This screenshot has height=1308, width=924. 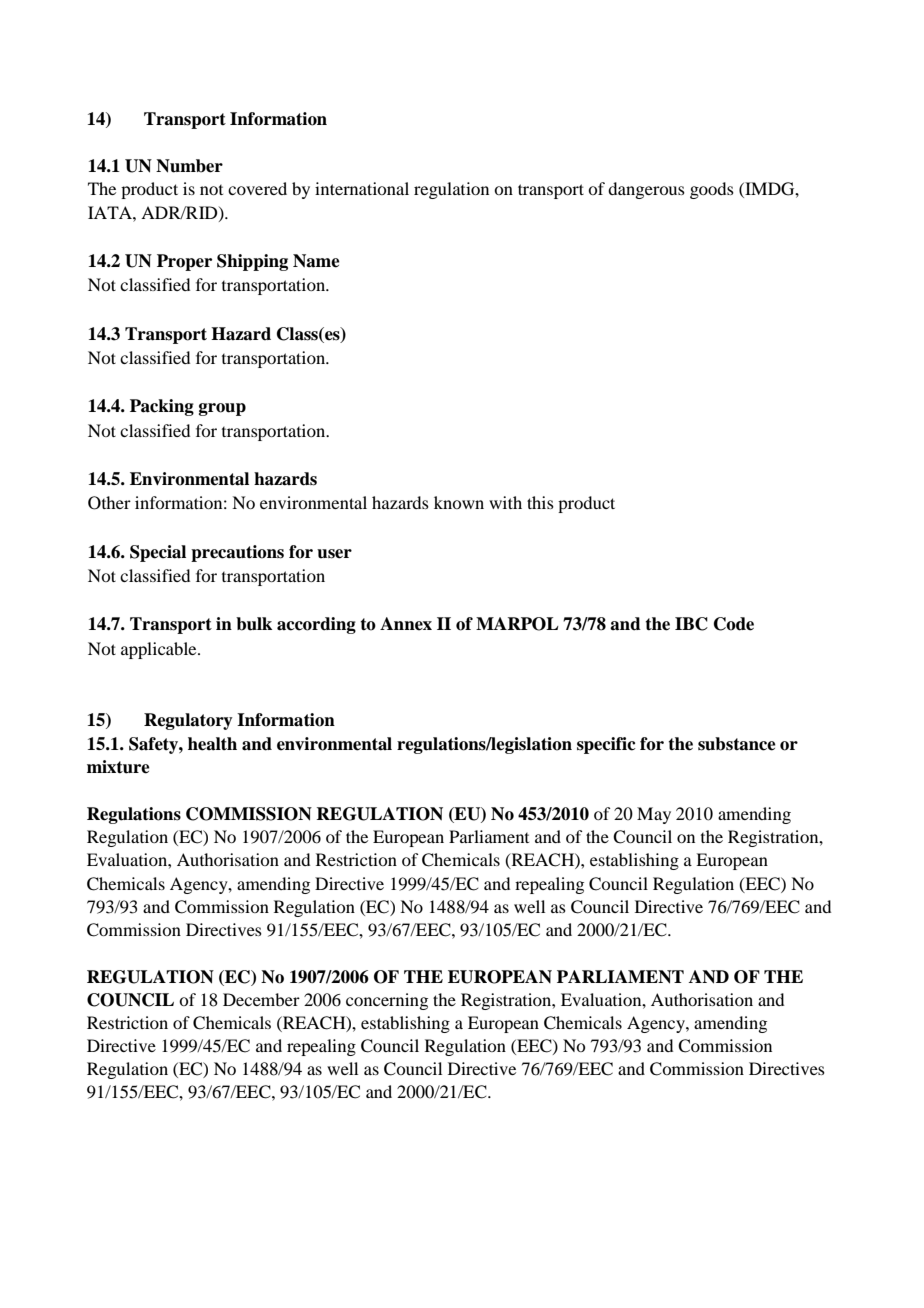 What do you see at coordinates (189, 166) in the screenshot?
I see `Number` at bounding box center [189, 166].
